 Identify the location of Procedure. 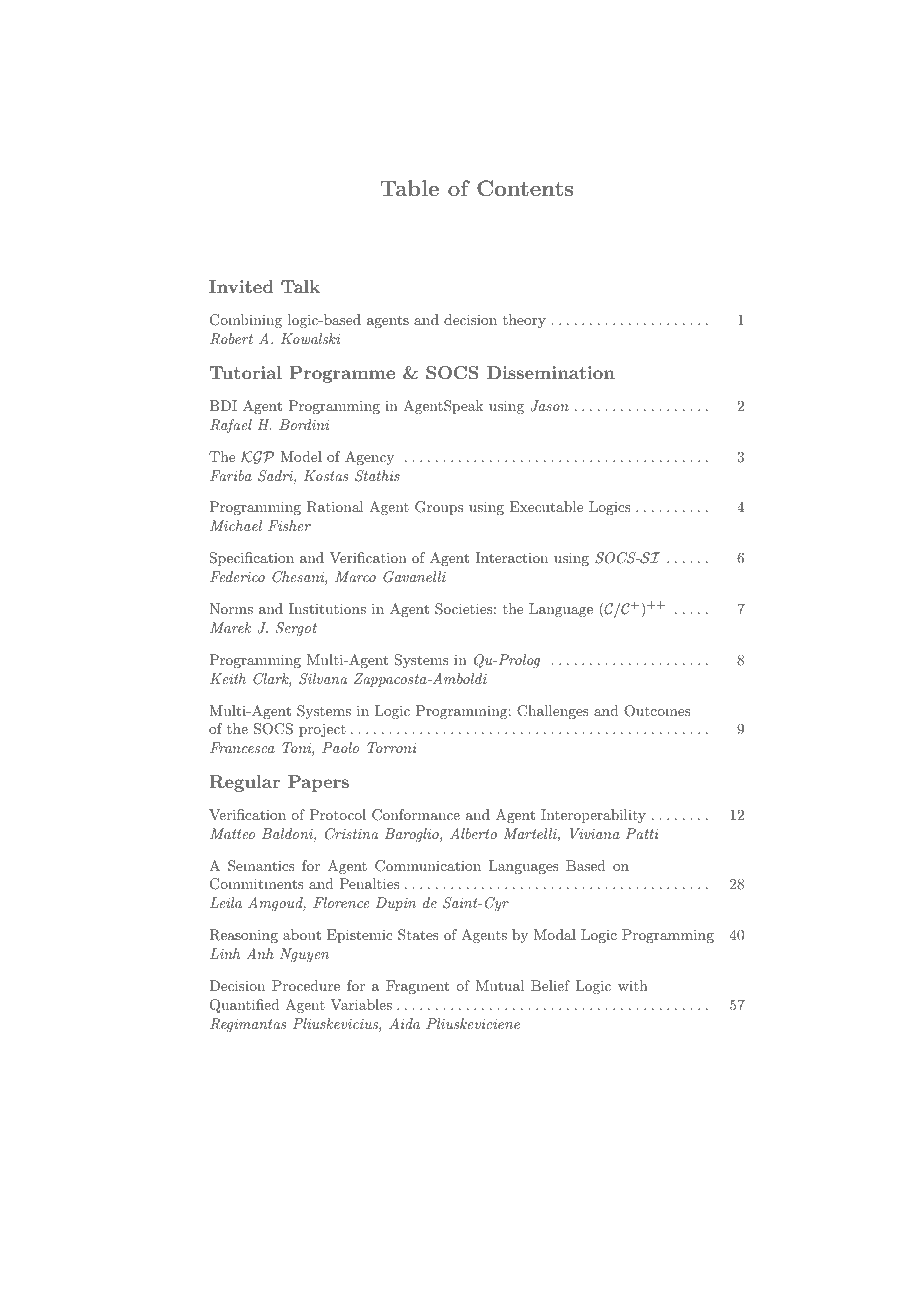
(306, 985).
